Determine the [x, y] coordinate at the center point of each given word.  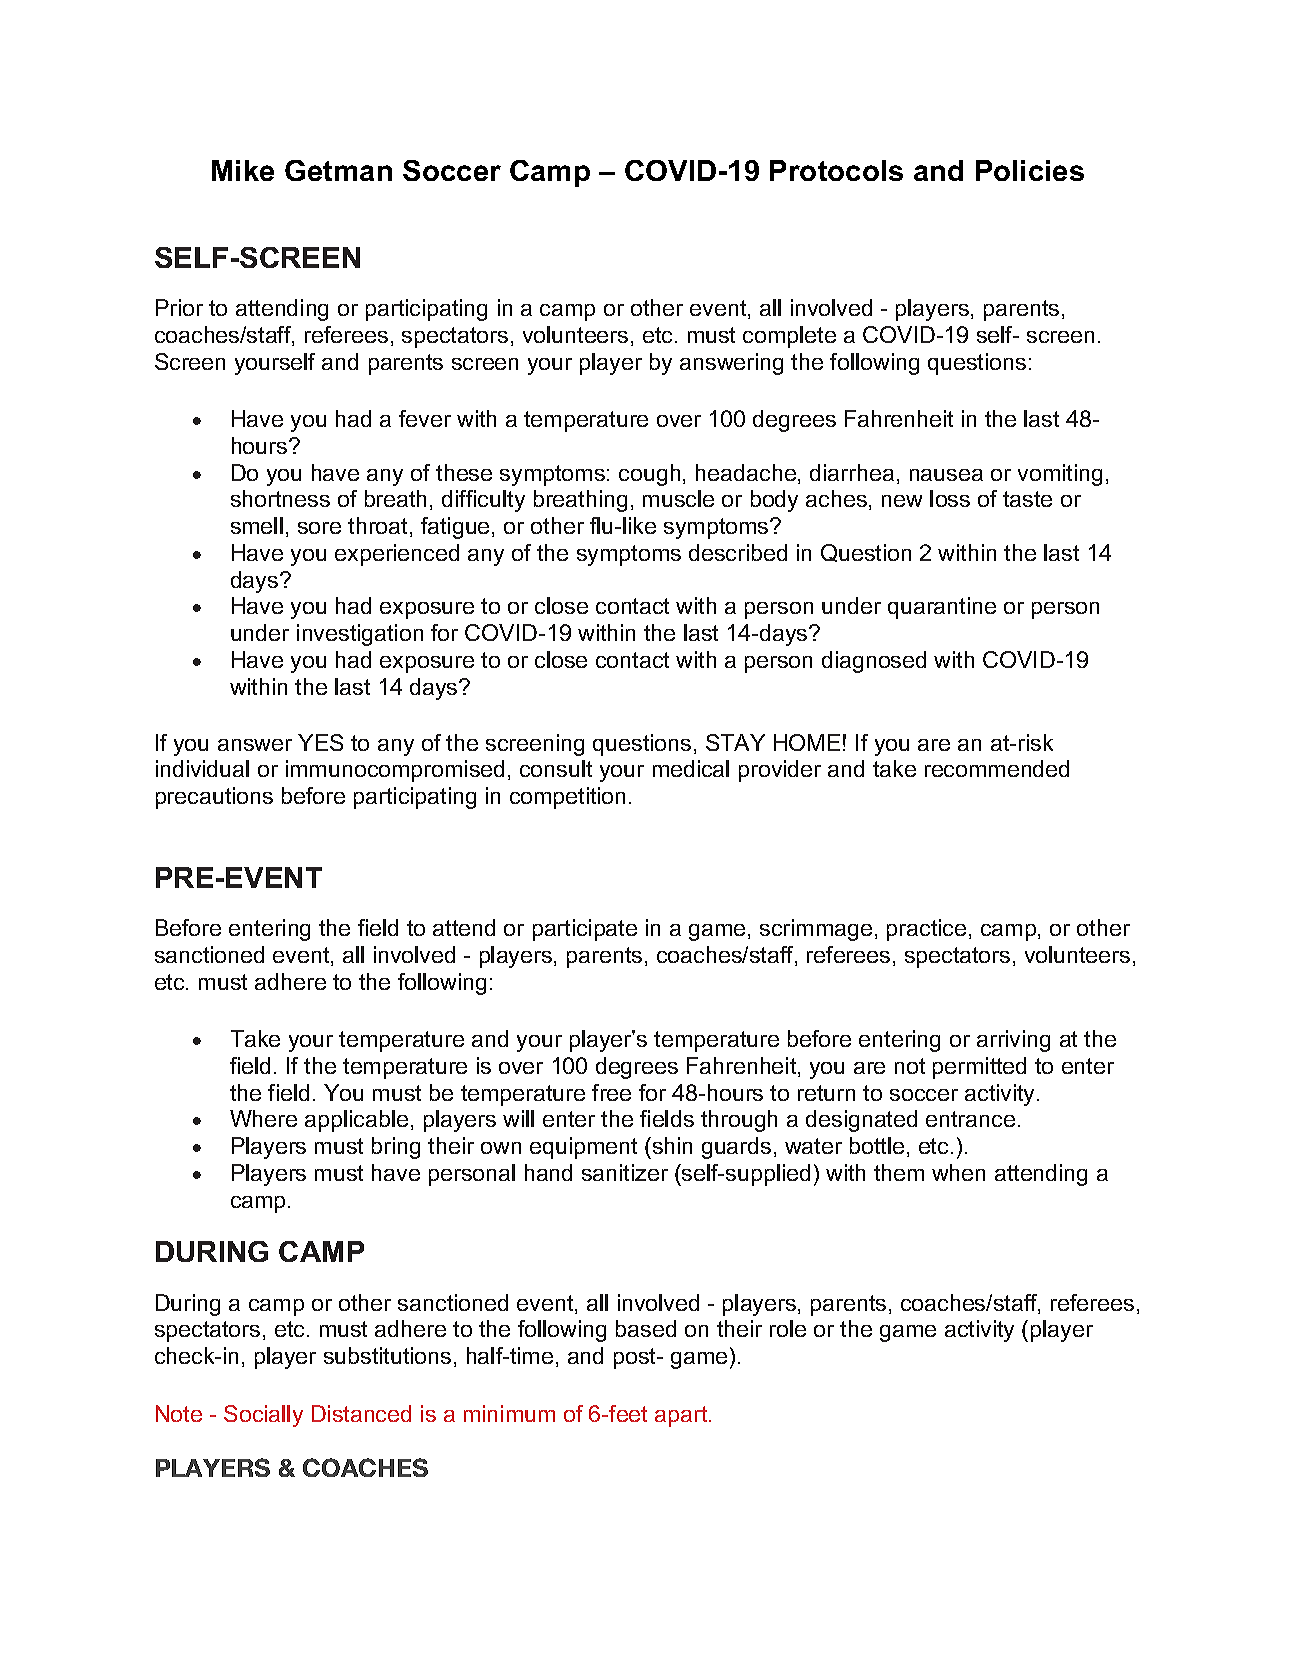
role [788, 1328]
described [738, 552]
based [646, 1328]
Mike [243, 170]
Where [263, 1118]
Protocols [836, 170]
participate [585, 930]
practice [926, 930]
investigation [360, 635]
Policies [1030, 170]
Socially [263, 1416]
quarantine [942, 608]
